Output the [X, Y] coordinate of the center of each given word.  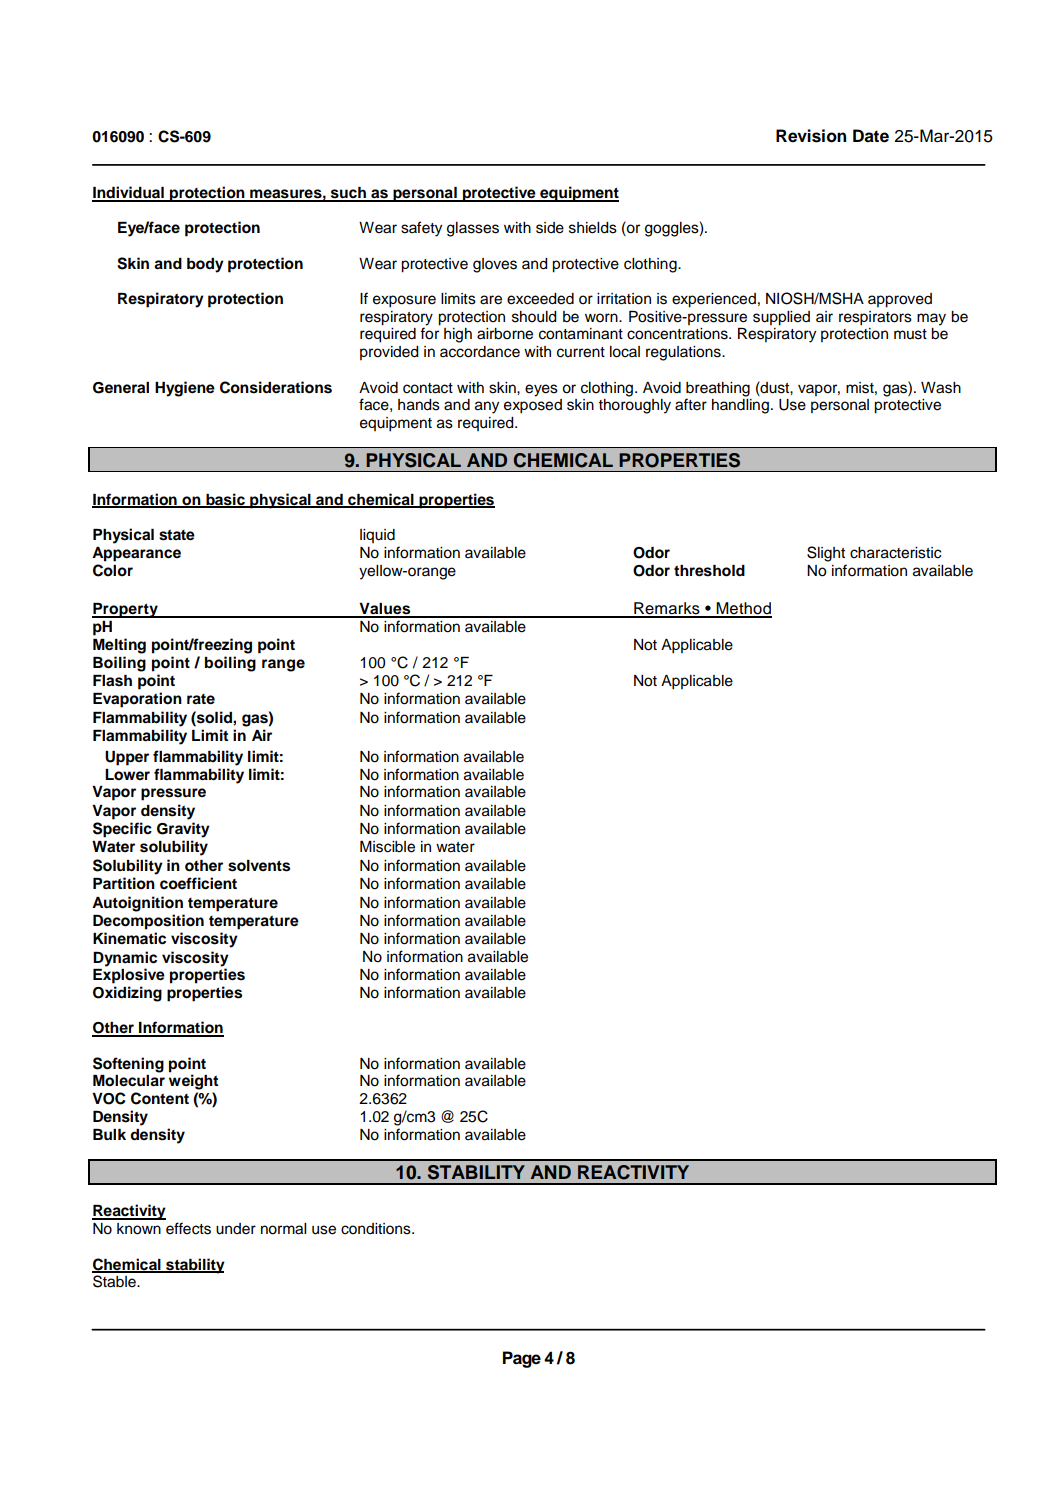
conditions [377, 1229]
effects [188, 1228]
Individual [129, 193]
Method [743, 609]
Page [522, 1359]
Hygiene [185, 389]
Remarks [667, 609]
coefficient [198, 883]
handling [740, 406]
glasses [473, 229]
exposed [533, 406]
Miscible [387, 847]
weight [193, 1082]
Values [385, 610]
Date [871, 136]
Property [126, 610]
